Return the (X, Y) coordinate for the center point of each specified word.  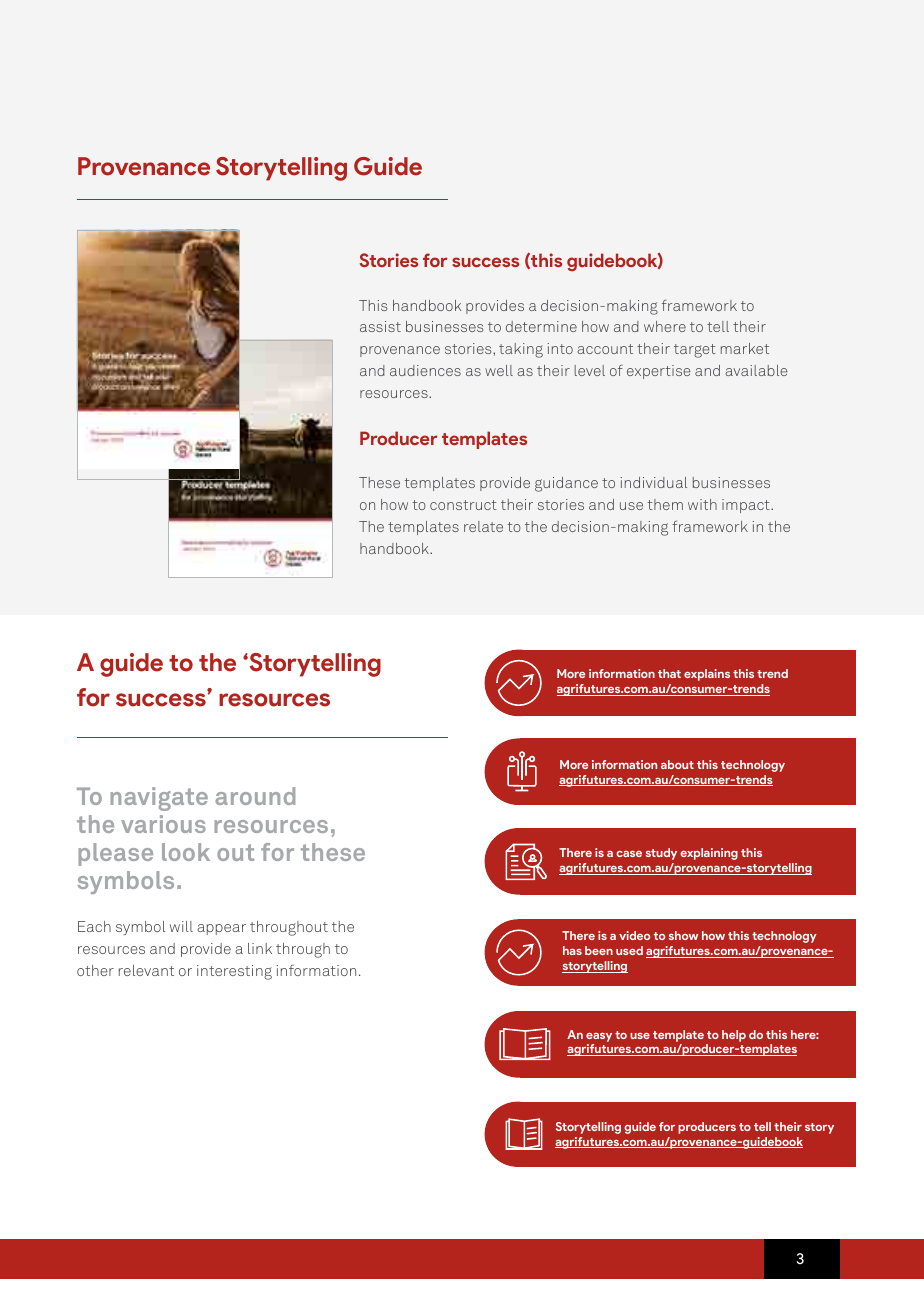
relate (483, 526)
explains (707, 675)
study (661, 854)
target (695, 351)
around (255, 796)
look (186, 852)
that (669, 673)
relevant (146, 970)
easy (599, 1037)
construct (463, 505)
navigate (159, 799)
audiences (425, 370)
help (734, 1036)
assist (380, 326)
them (665, 504)
